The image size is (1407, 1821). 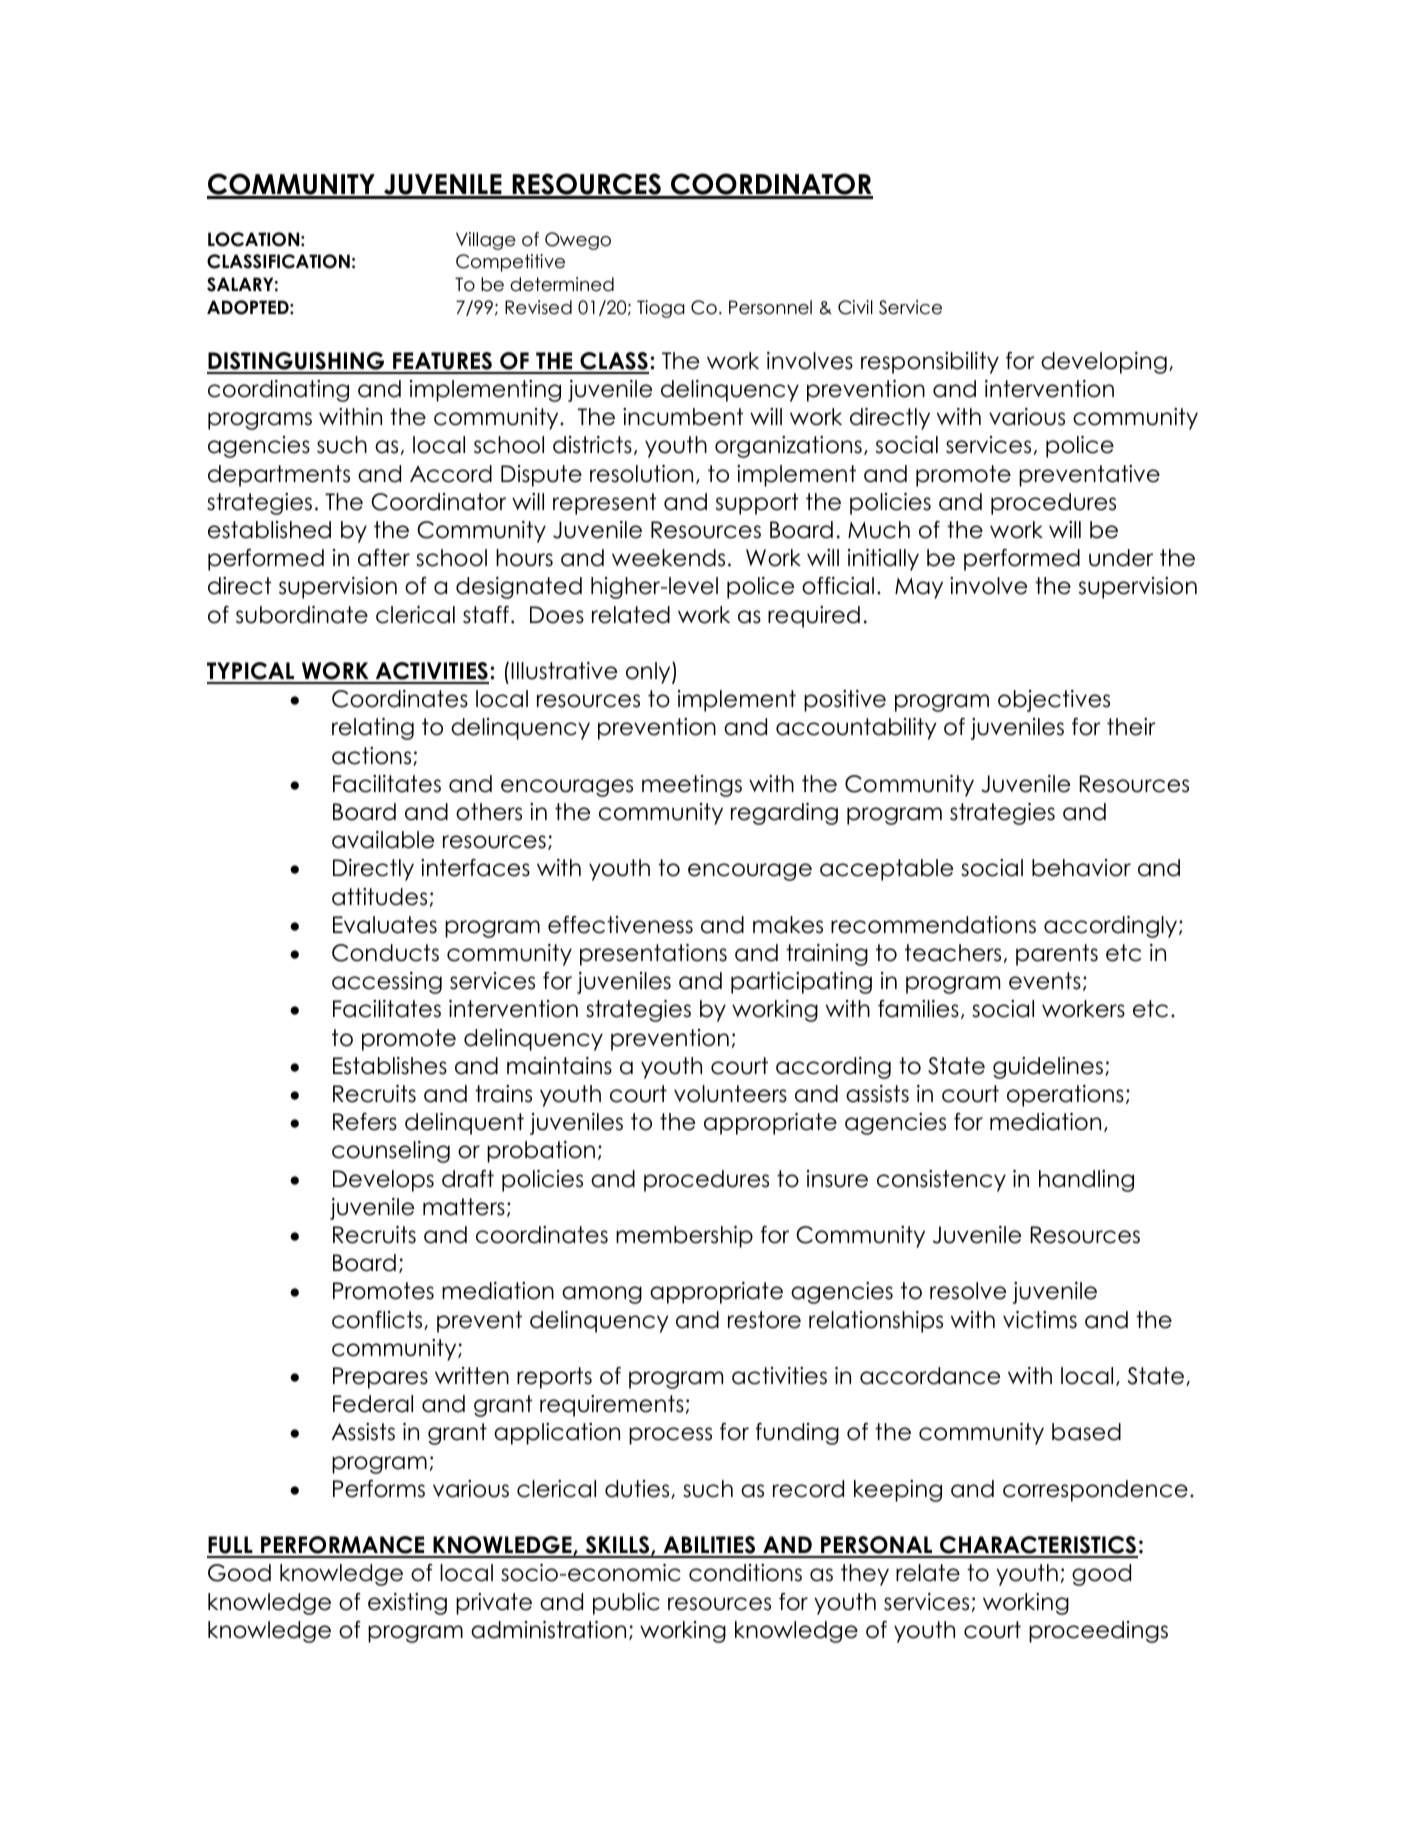 What do you see at coordinates (385, 925) in the page?
I see `Evaluates` at bounding box center [385, 925].
